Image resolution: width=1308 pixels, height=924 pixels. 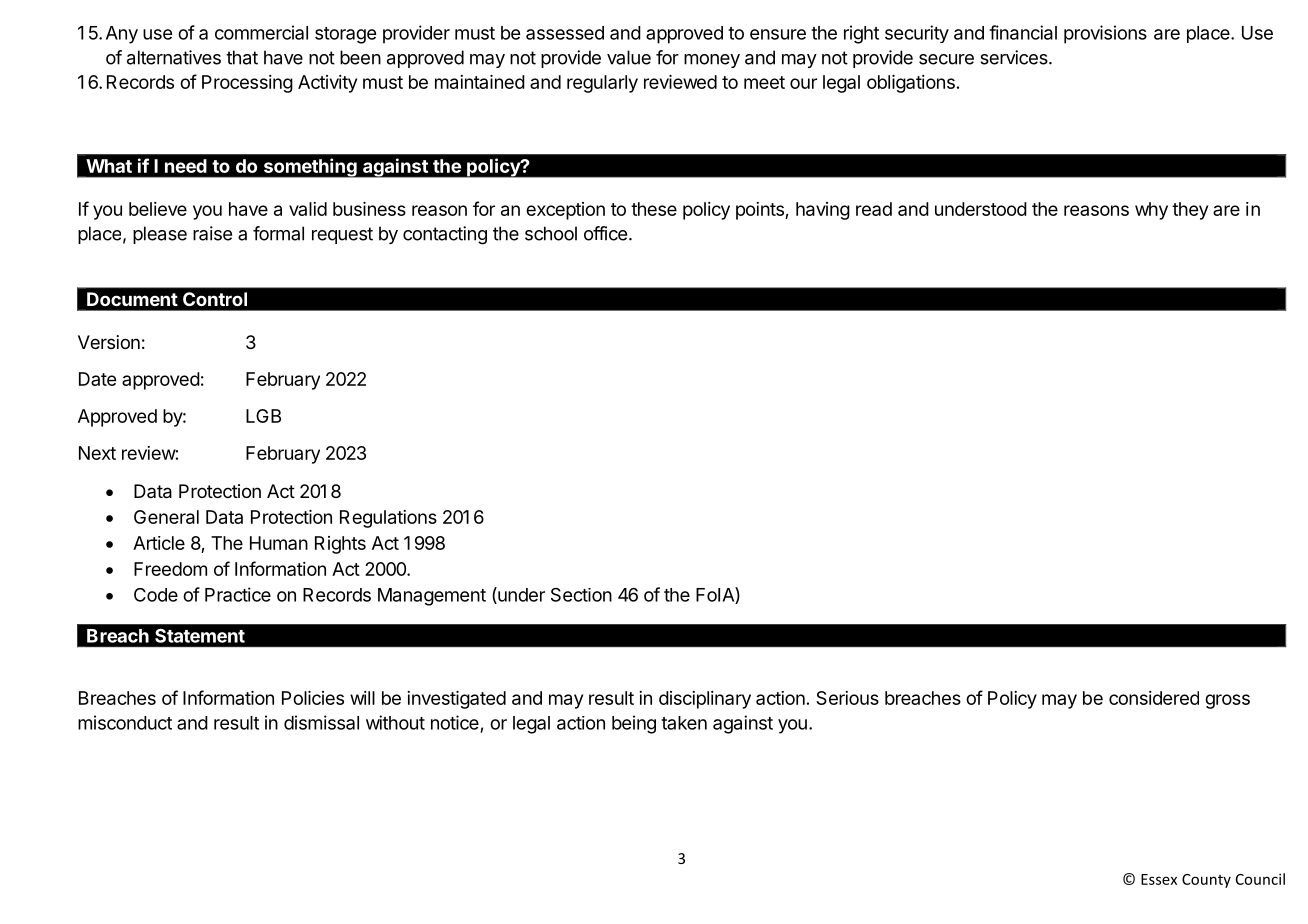 I want to click on being, so click(x=634, y=724).
